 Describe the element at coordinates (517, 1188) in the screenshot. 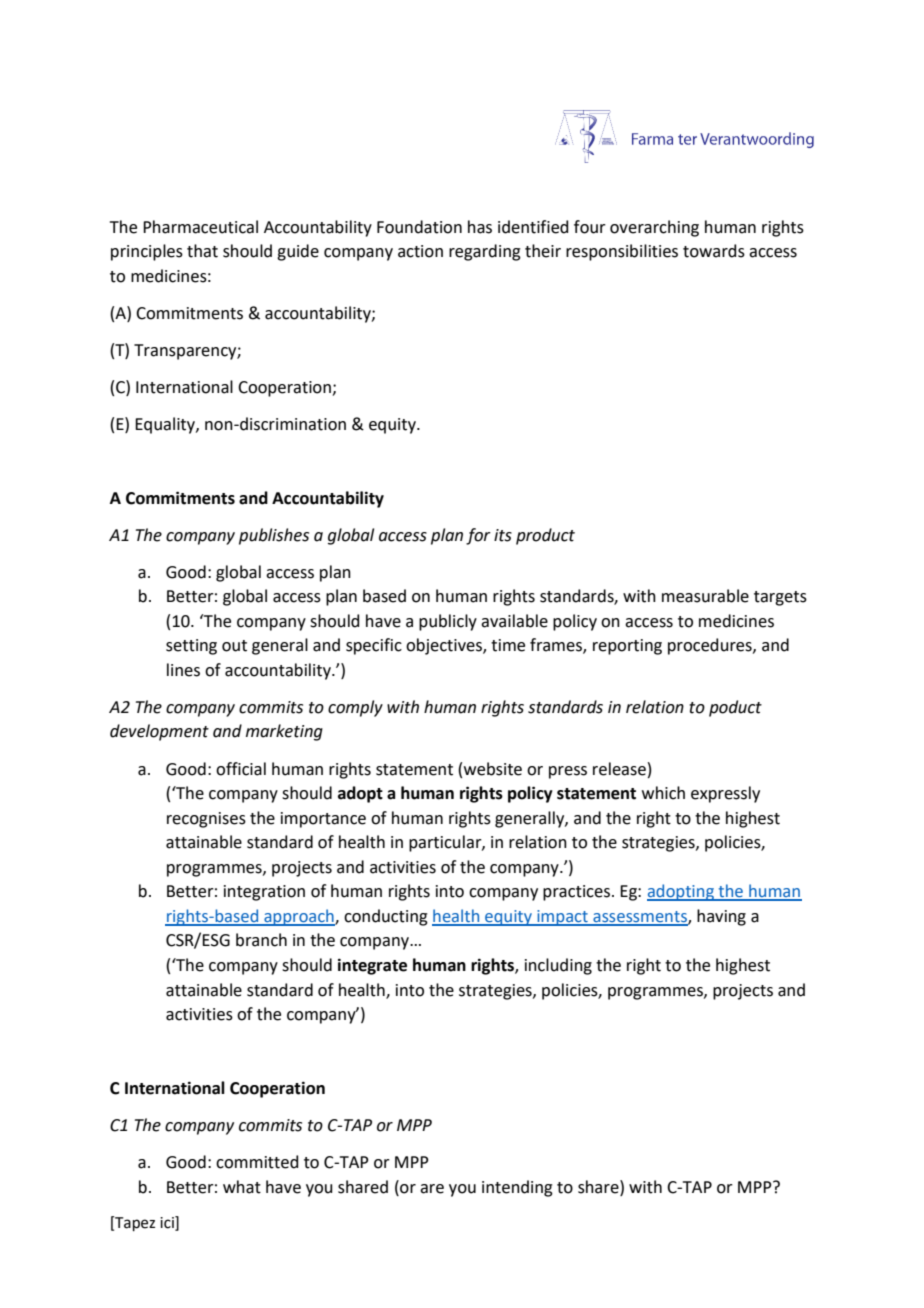

I see `intending` at that location.
